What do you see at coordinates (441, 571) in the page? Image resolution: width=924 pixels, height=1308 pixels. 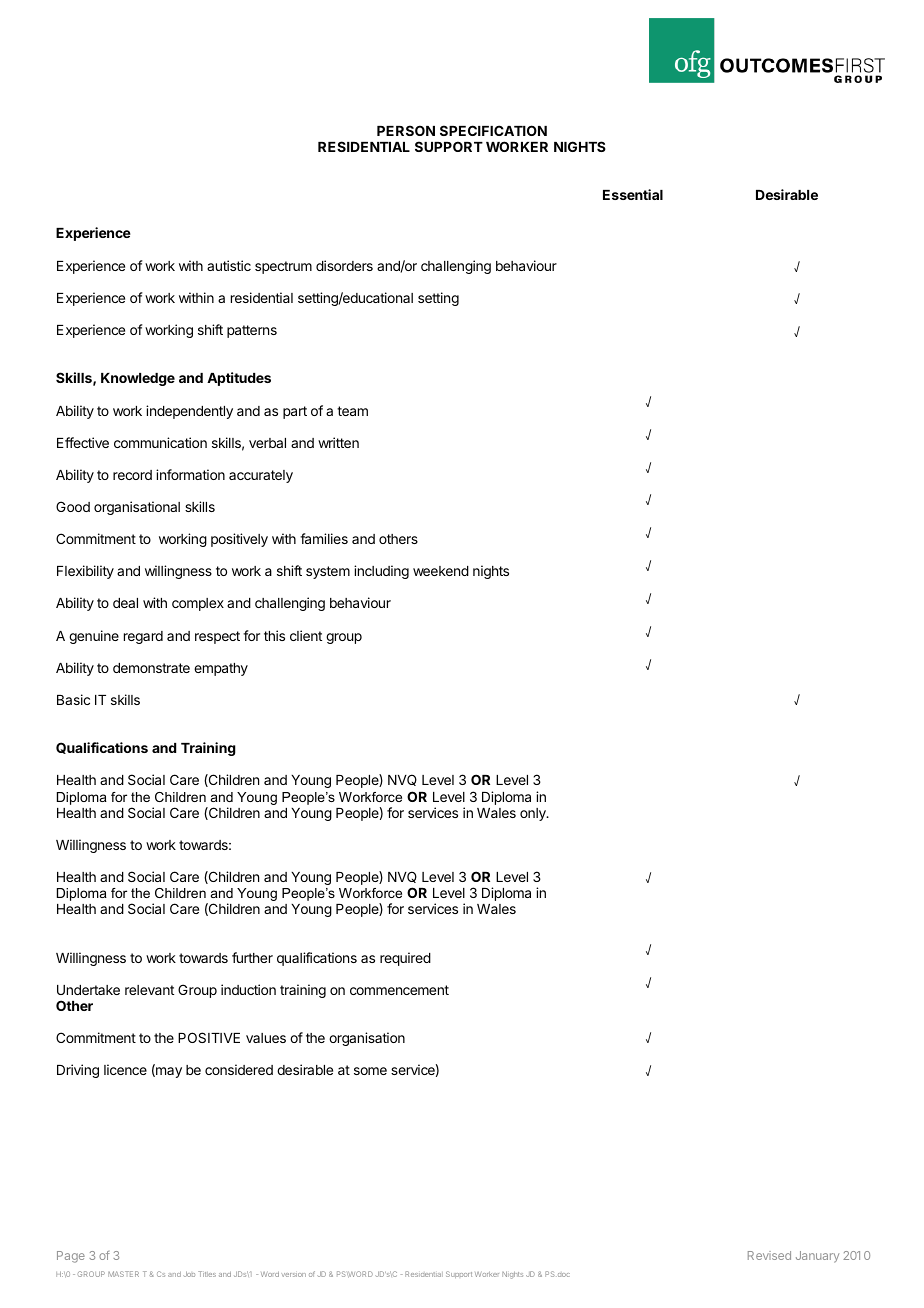 I see `weekend` at bounding box center [441, 571].
